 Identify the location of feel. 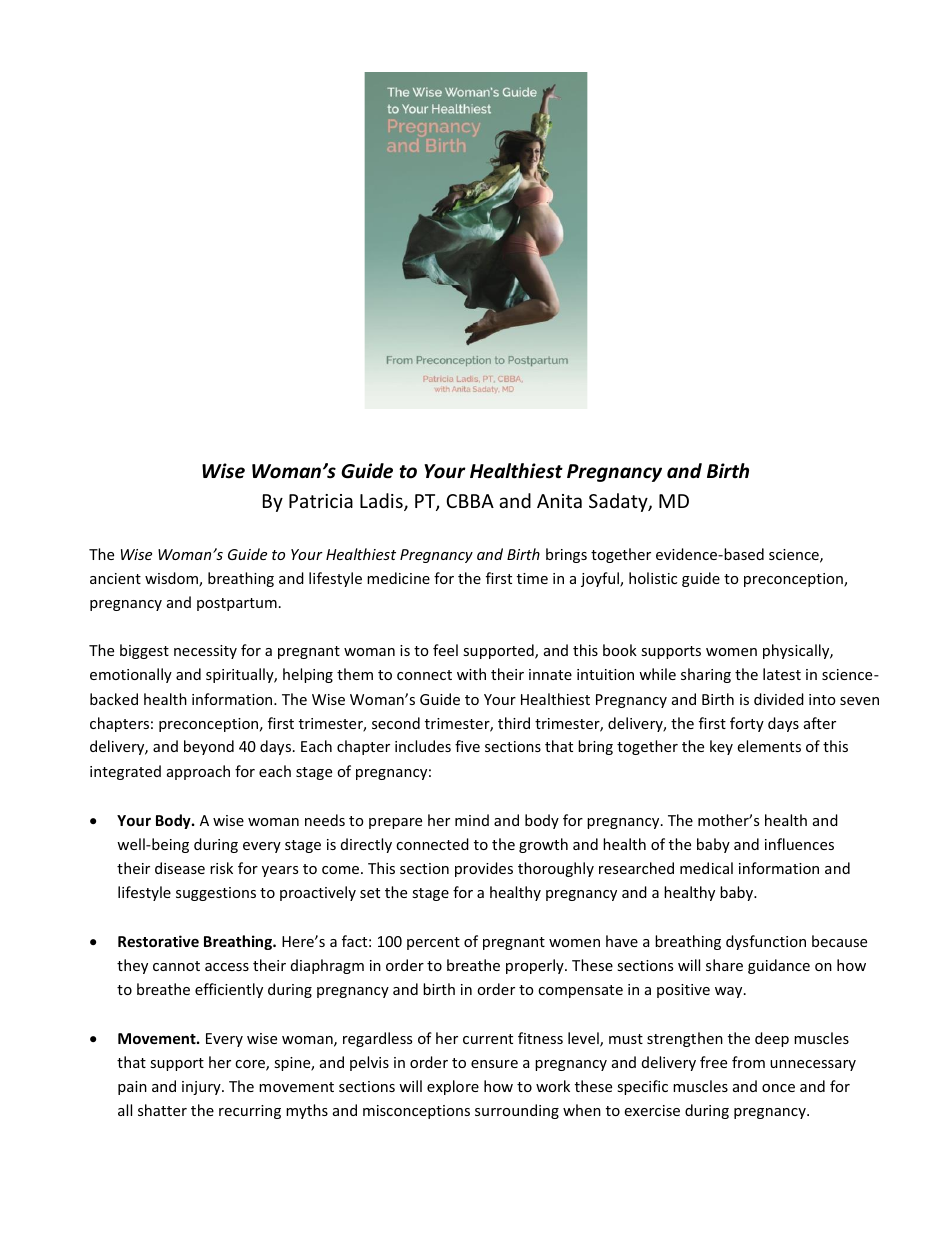
(445, 650).
